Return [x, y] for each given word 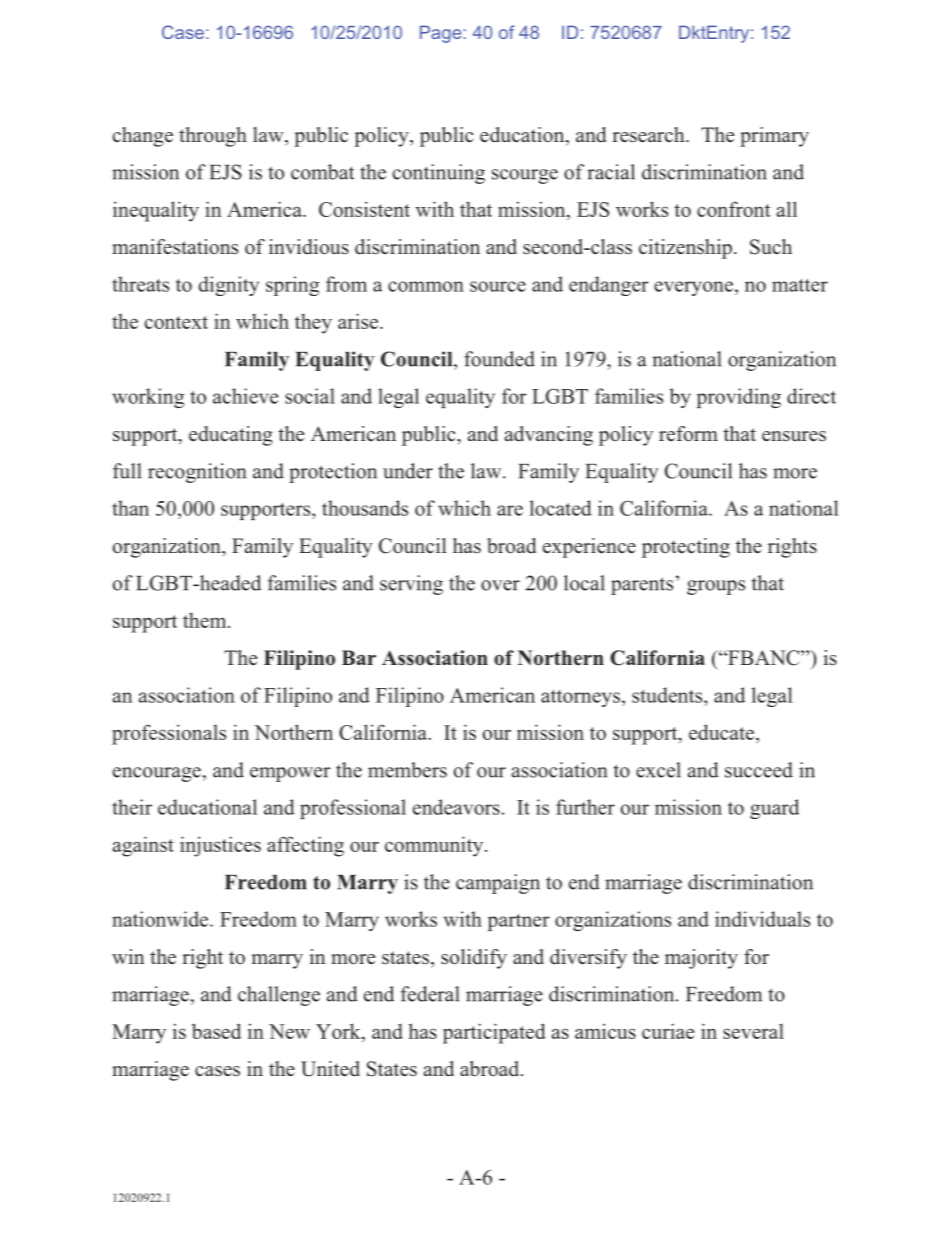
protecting [686, 548]
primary [774, 137]
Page [440, 34]
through [213, 137]
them [206, 620]
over [500, 585]
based [216, 1031]
